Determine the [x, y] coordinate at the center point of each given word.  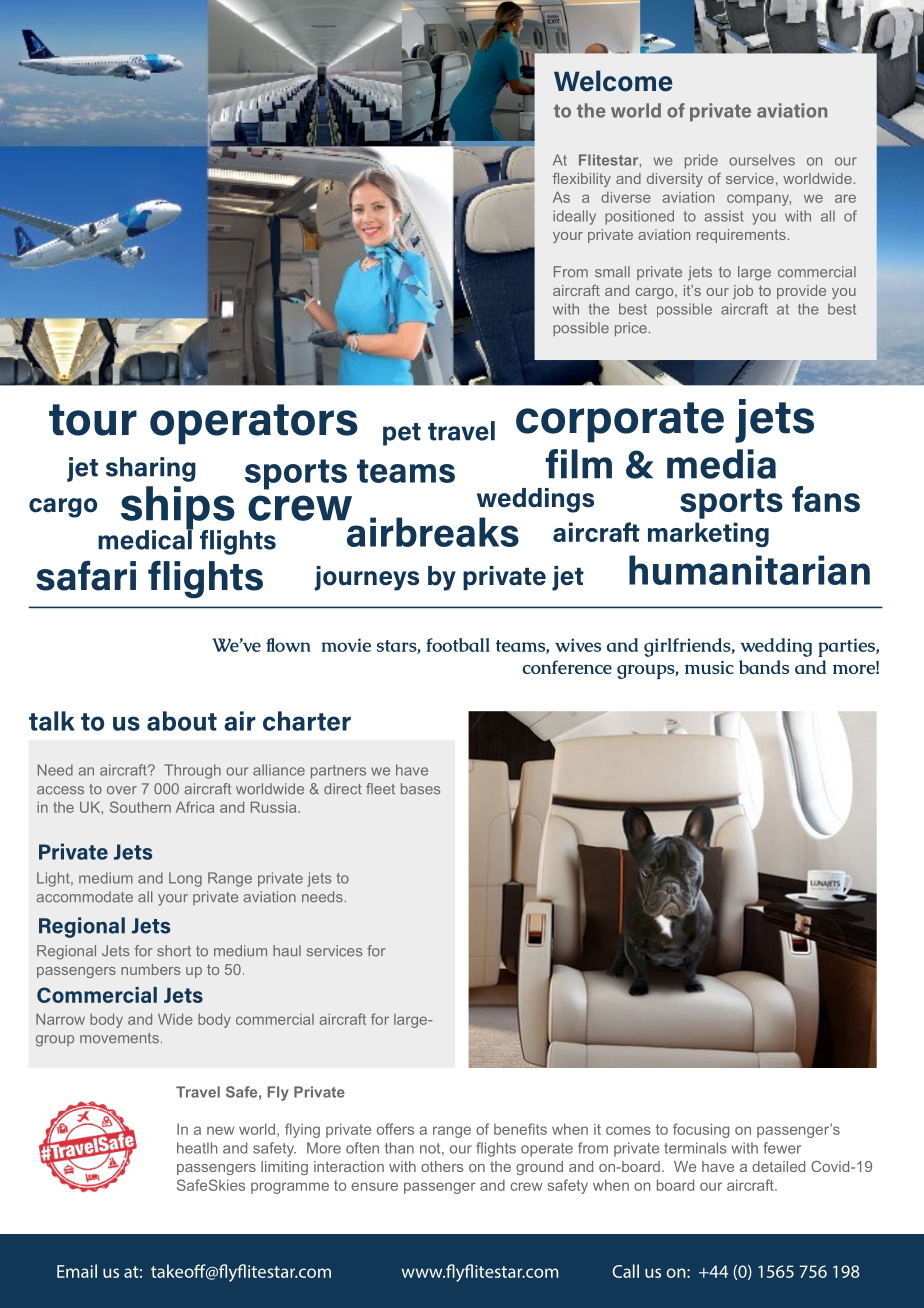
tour [93, 420]
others [442, 1166]
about [182, 721]
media [721, 464]
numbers [150, 969]
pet [402, 434]
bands [764, 667]
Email [77, 1271]
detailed [778, 1166]
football [458, 645]
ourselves [762, 160]
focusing [701, 1130]
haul [287, 951]
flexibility [582, 180]
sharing [151, 469]
